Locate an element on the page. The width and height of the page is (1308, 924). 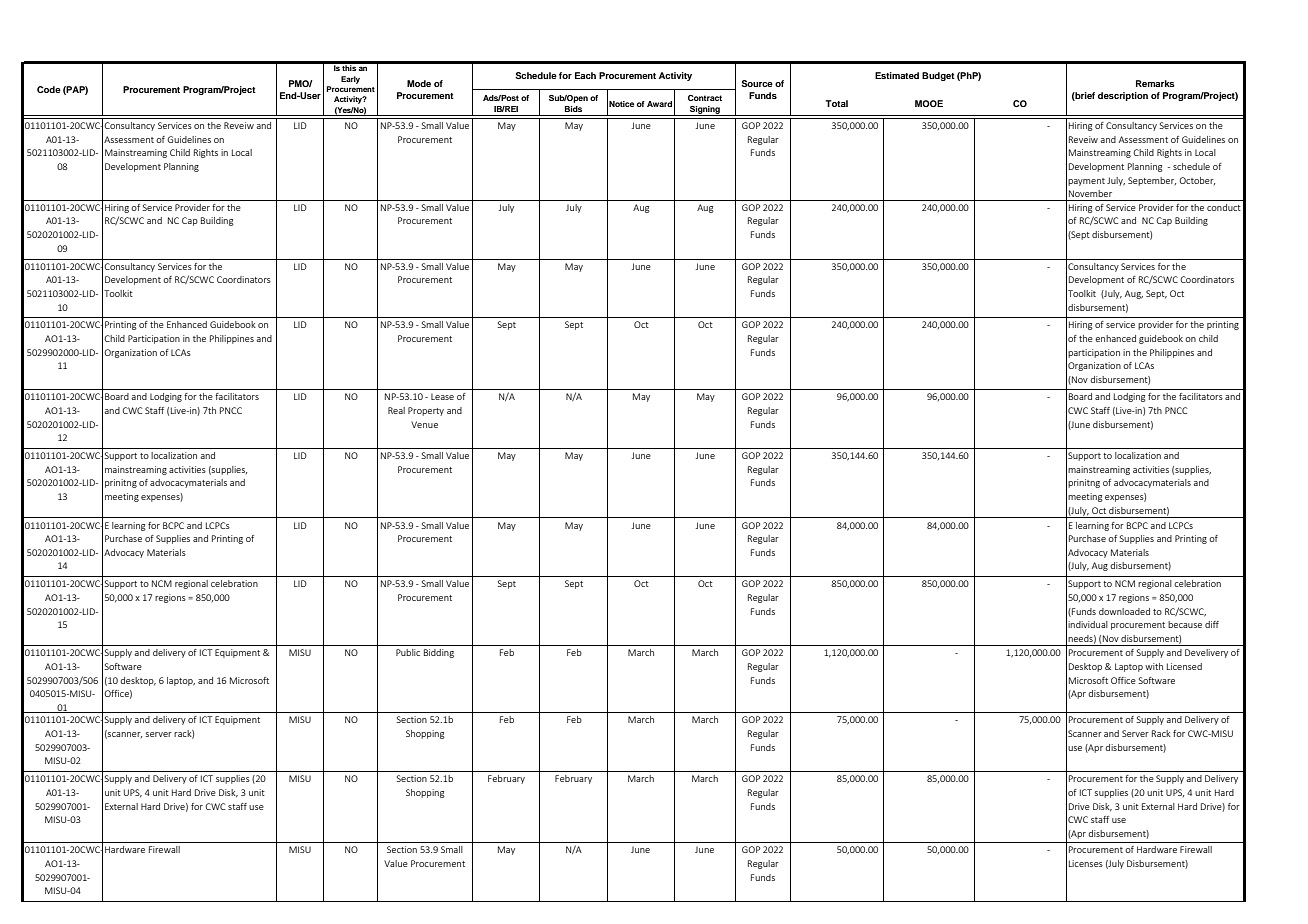
Licenses is located at coordinates (1086, 863).
